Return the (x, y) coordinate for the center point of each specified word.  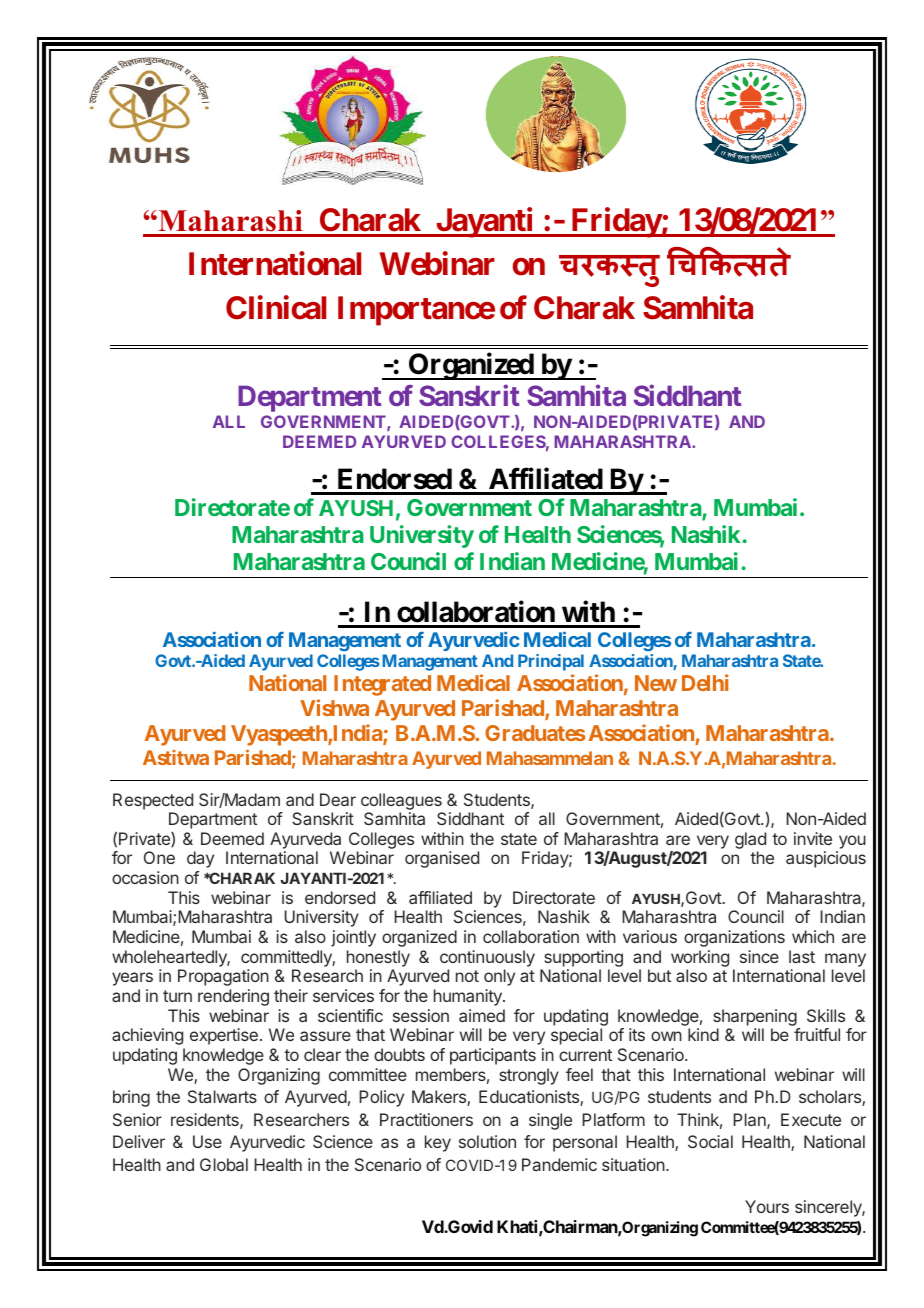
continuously (487, 958)
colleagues (401, 801)
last (802, 956)
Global (224, 1164)
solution (487, 1141)
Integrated (382, 685)
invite (813, 838)
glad (750, 840)
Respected (153, 801)
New (656, 683)
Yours (767, 1206)
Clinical (276, 307)
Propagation (223, 977)
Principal (551, 662)
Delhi (705, 682)
